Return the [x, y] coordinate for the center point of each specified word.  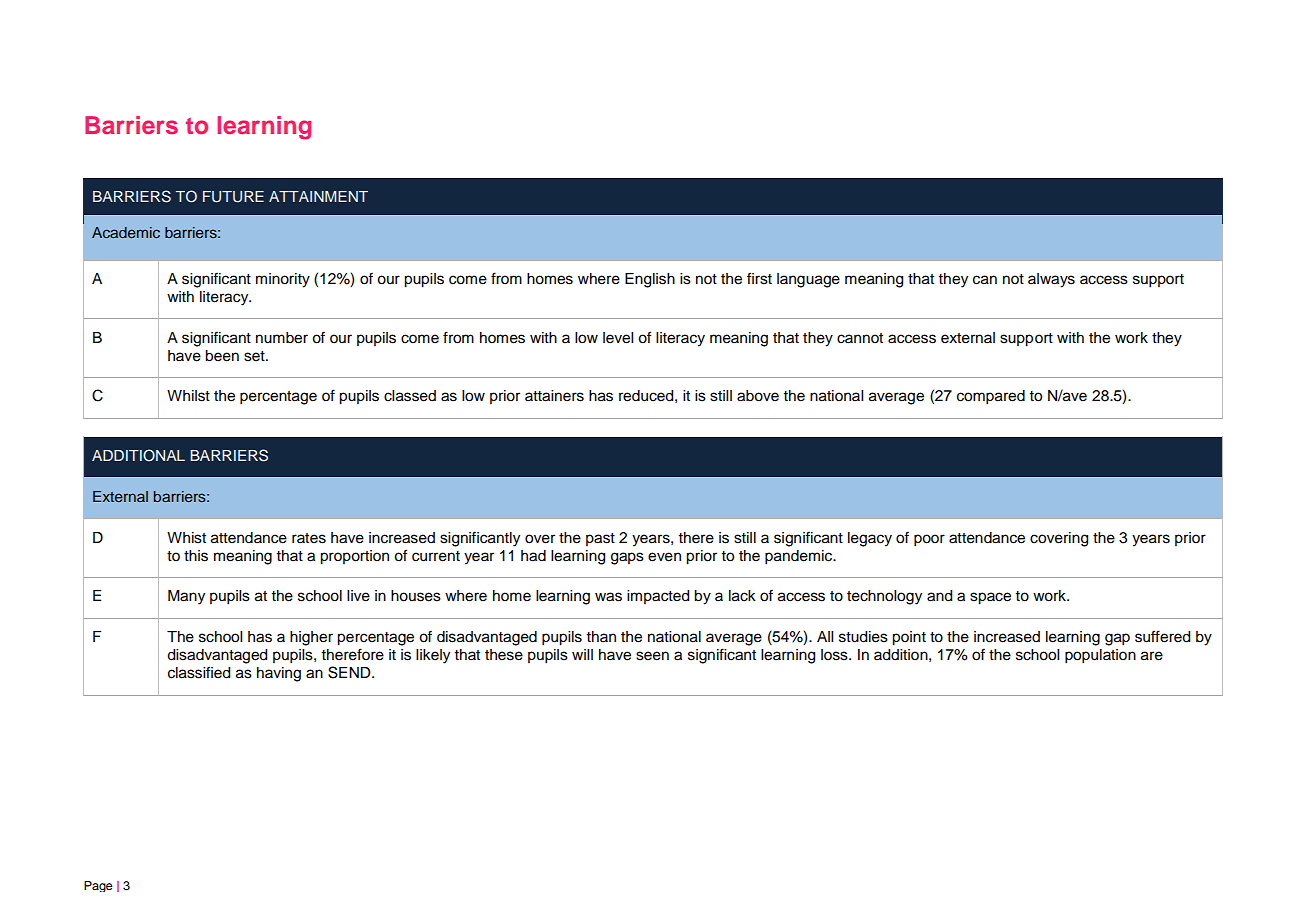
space [990, 598]
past [600, 539]
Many [186, 597]
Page [98, 886]
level [618, 338]
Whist [186, 538]
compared [991, 397]
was [608, 597]
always [1051, 280]
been [222, 356]
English [650, 280]
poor [929, 540]
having [279, 674]
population [1100, 656]
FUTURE [233, 197]
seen [652, 656]
